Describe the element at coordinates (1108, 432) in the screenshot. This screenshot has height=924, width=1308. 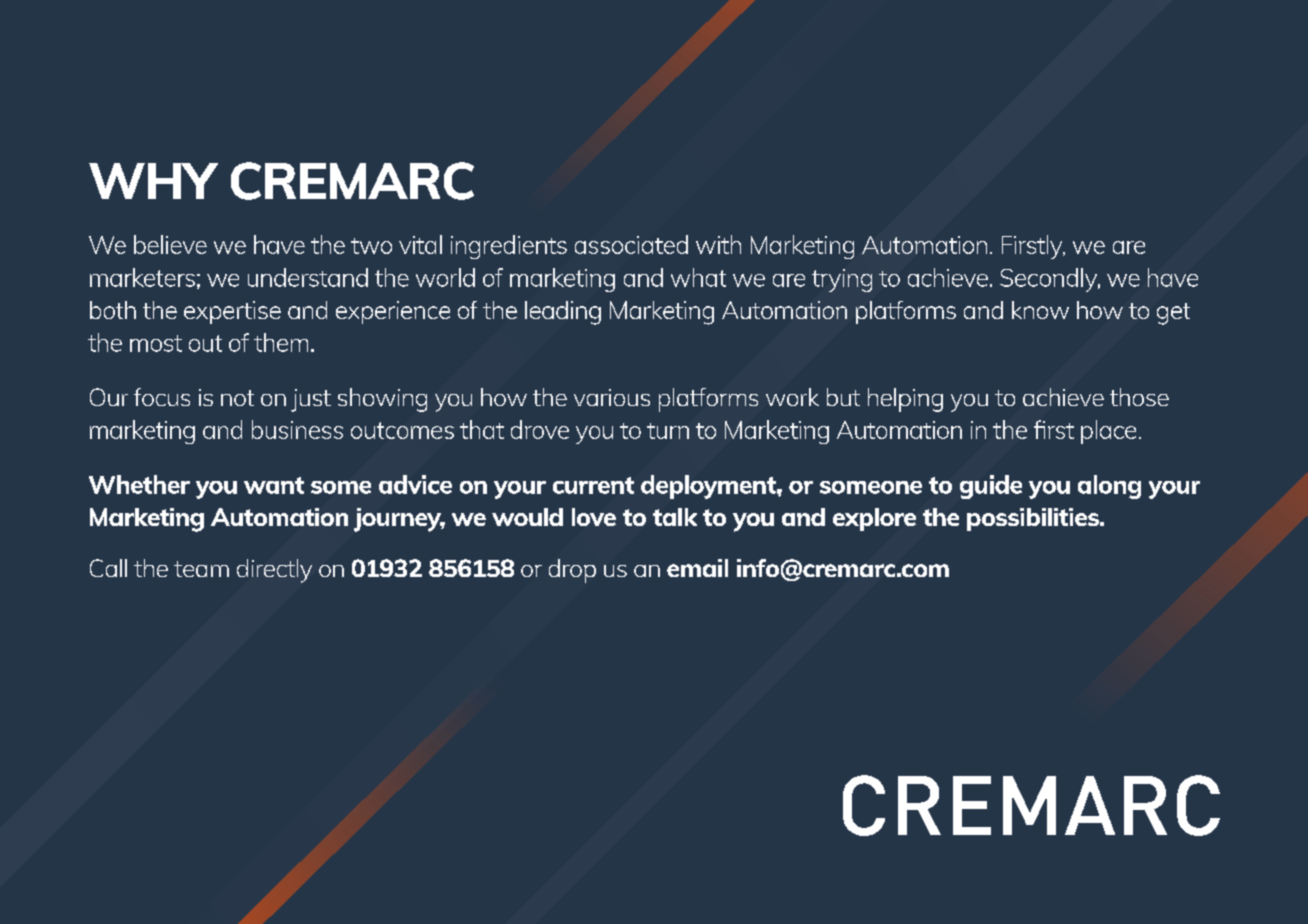
I see `place` at that location.
